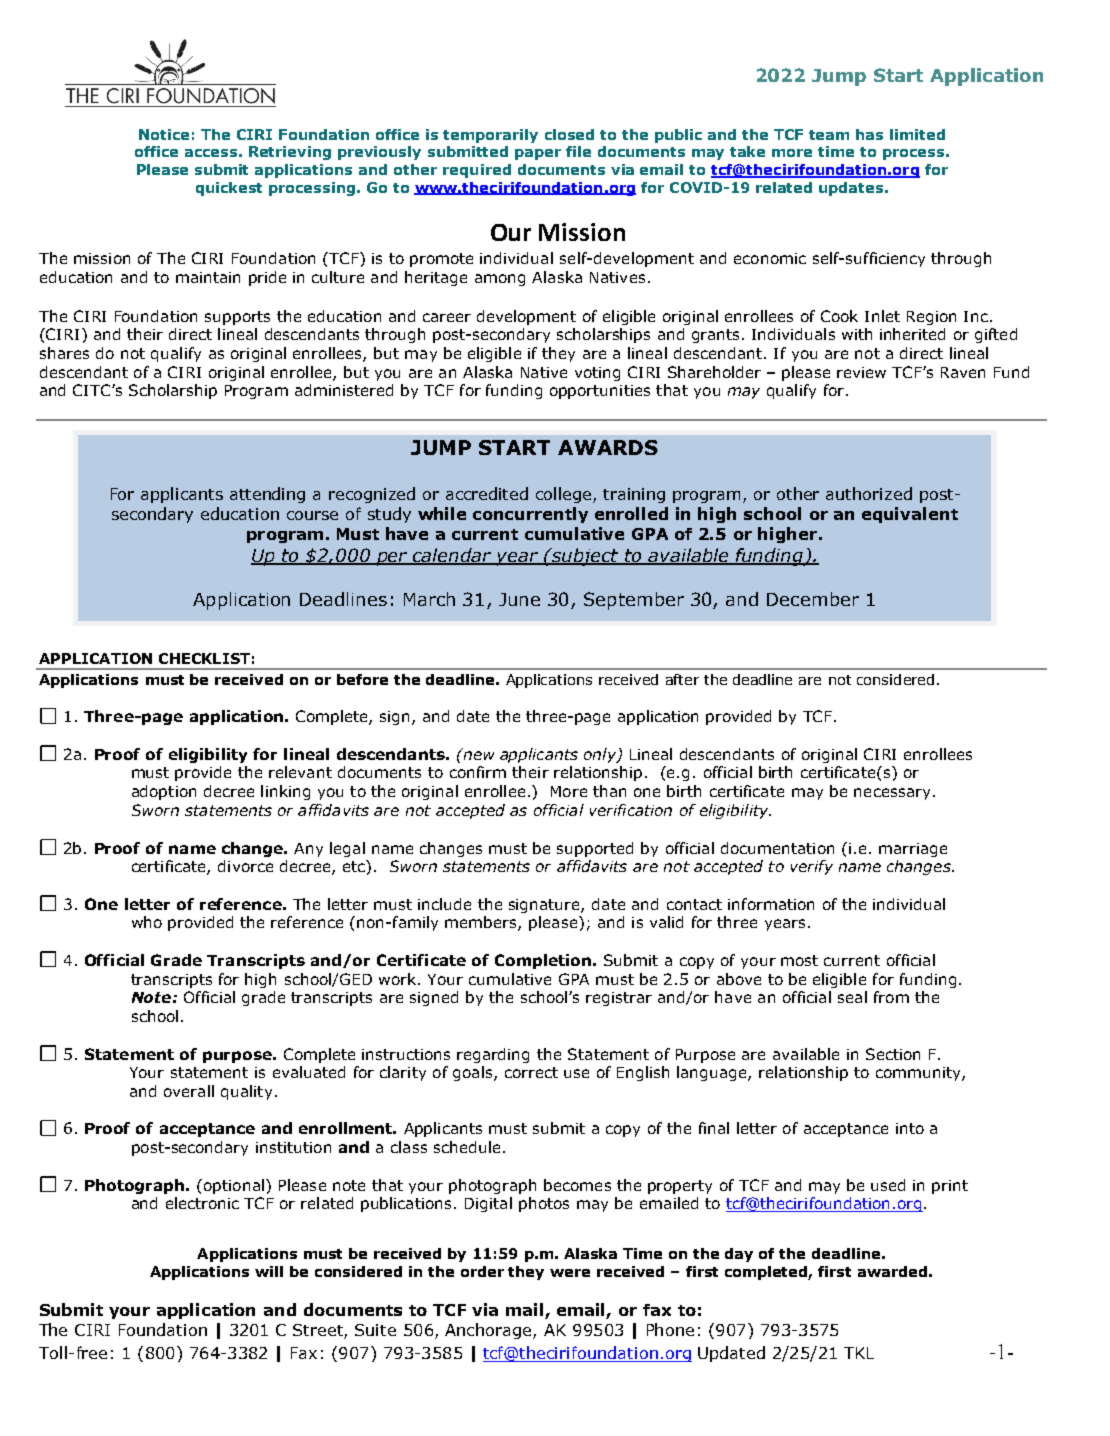 This screenshot has height=1436, width=1110. Describe the element at coordinates (229, 189) in the screenshot. I see `quickest` at that location.
